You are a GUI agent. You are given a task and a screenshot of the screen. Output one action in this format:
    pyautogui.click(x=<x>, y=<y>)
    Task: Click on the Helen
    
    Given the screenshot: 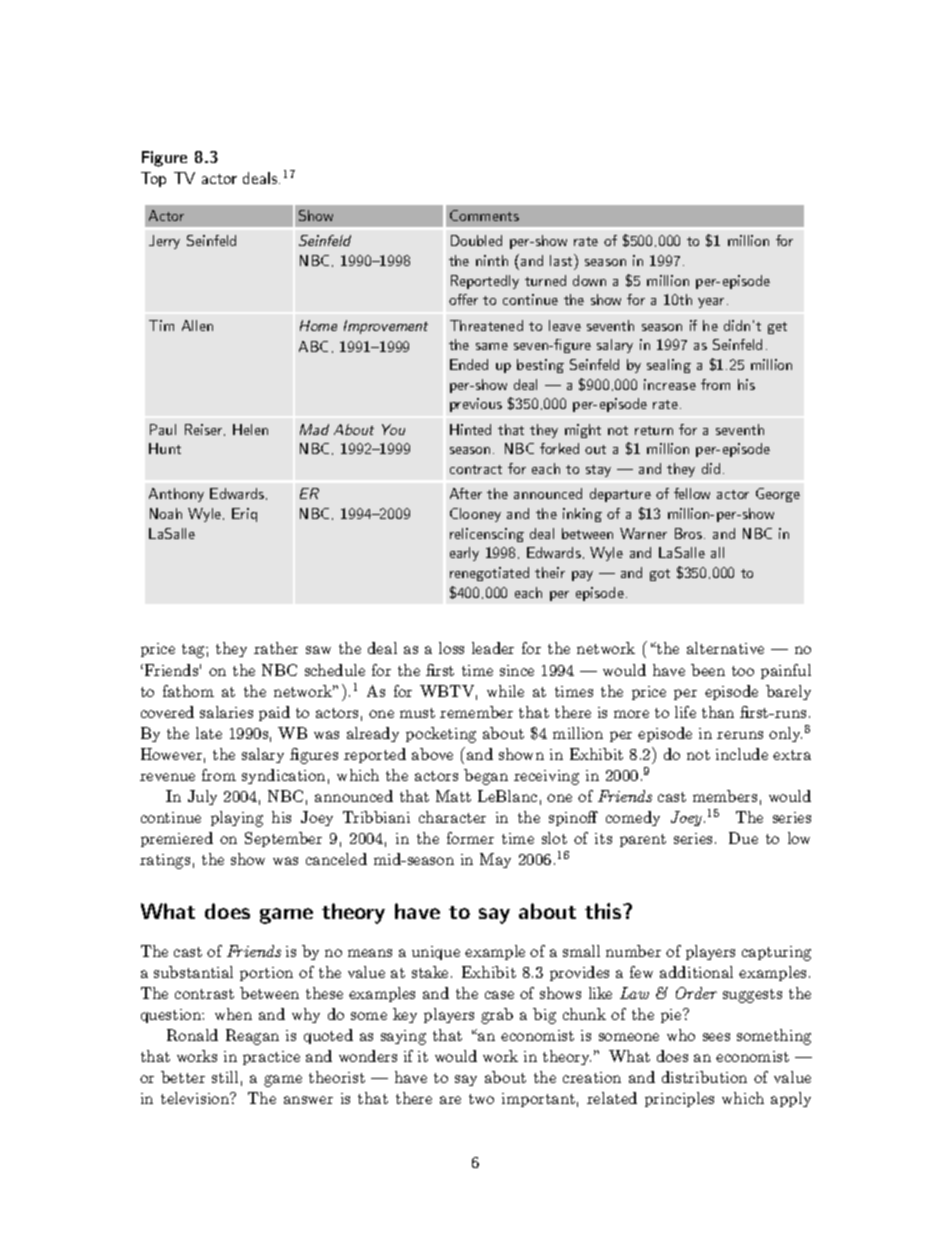 What is the action you would take?
    pyautogui.click(x=250, y=429)
